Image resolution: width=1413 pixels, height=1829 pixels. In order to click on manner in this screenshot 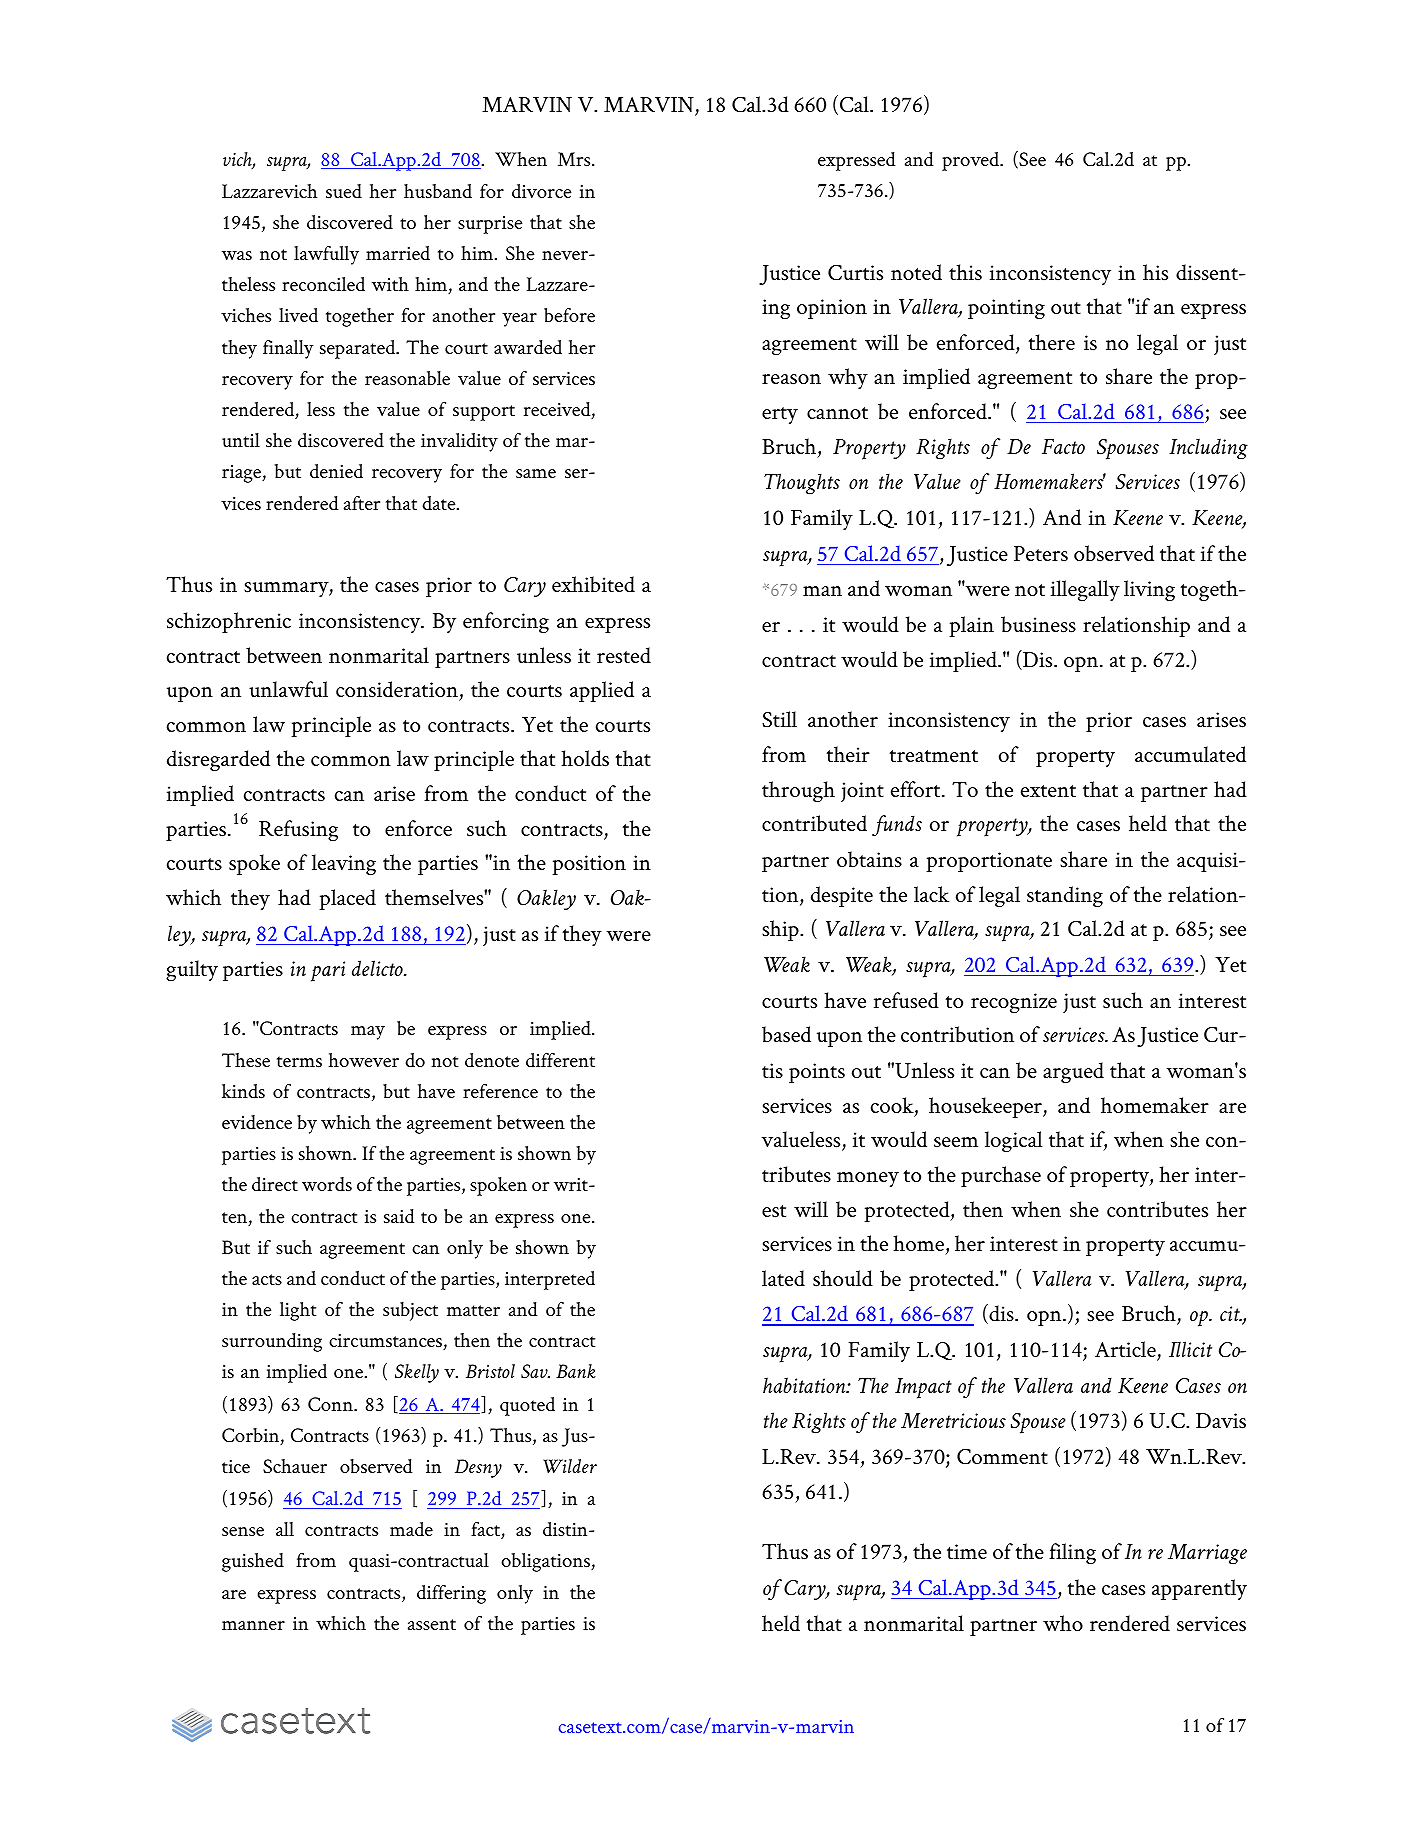, I will do `click(253, 1625)`.
